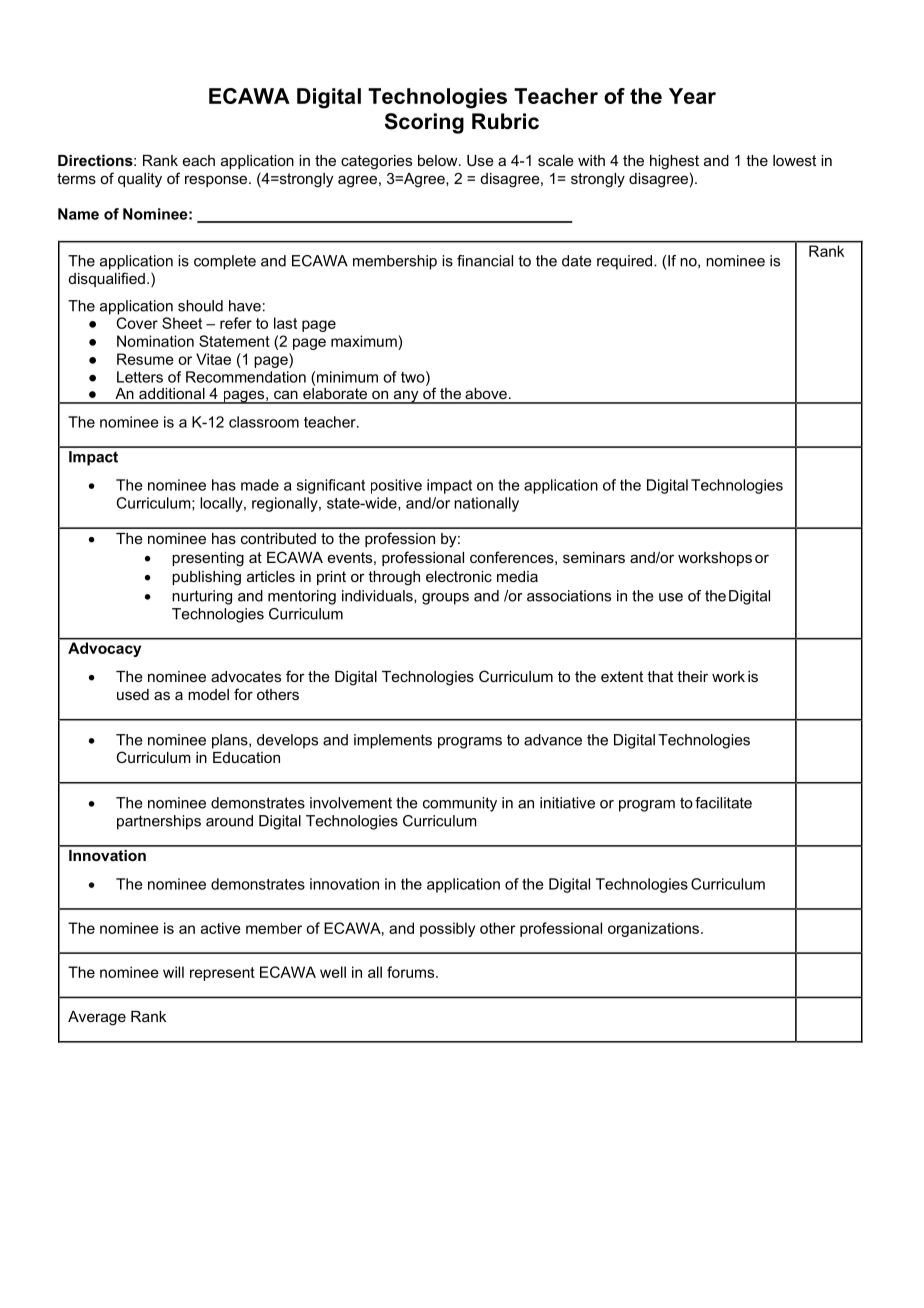  Describe the element at coordinates (653, 929) in the image. I see `organizations` at that location.
